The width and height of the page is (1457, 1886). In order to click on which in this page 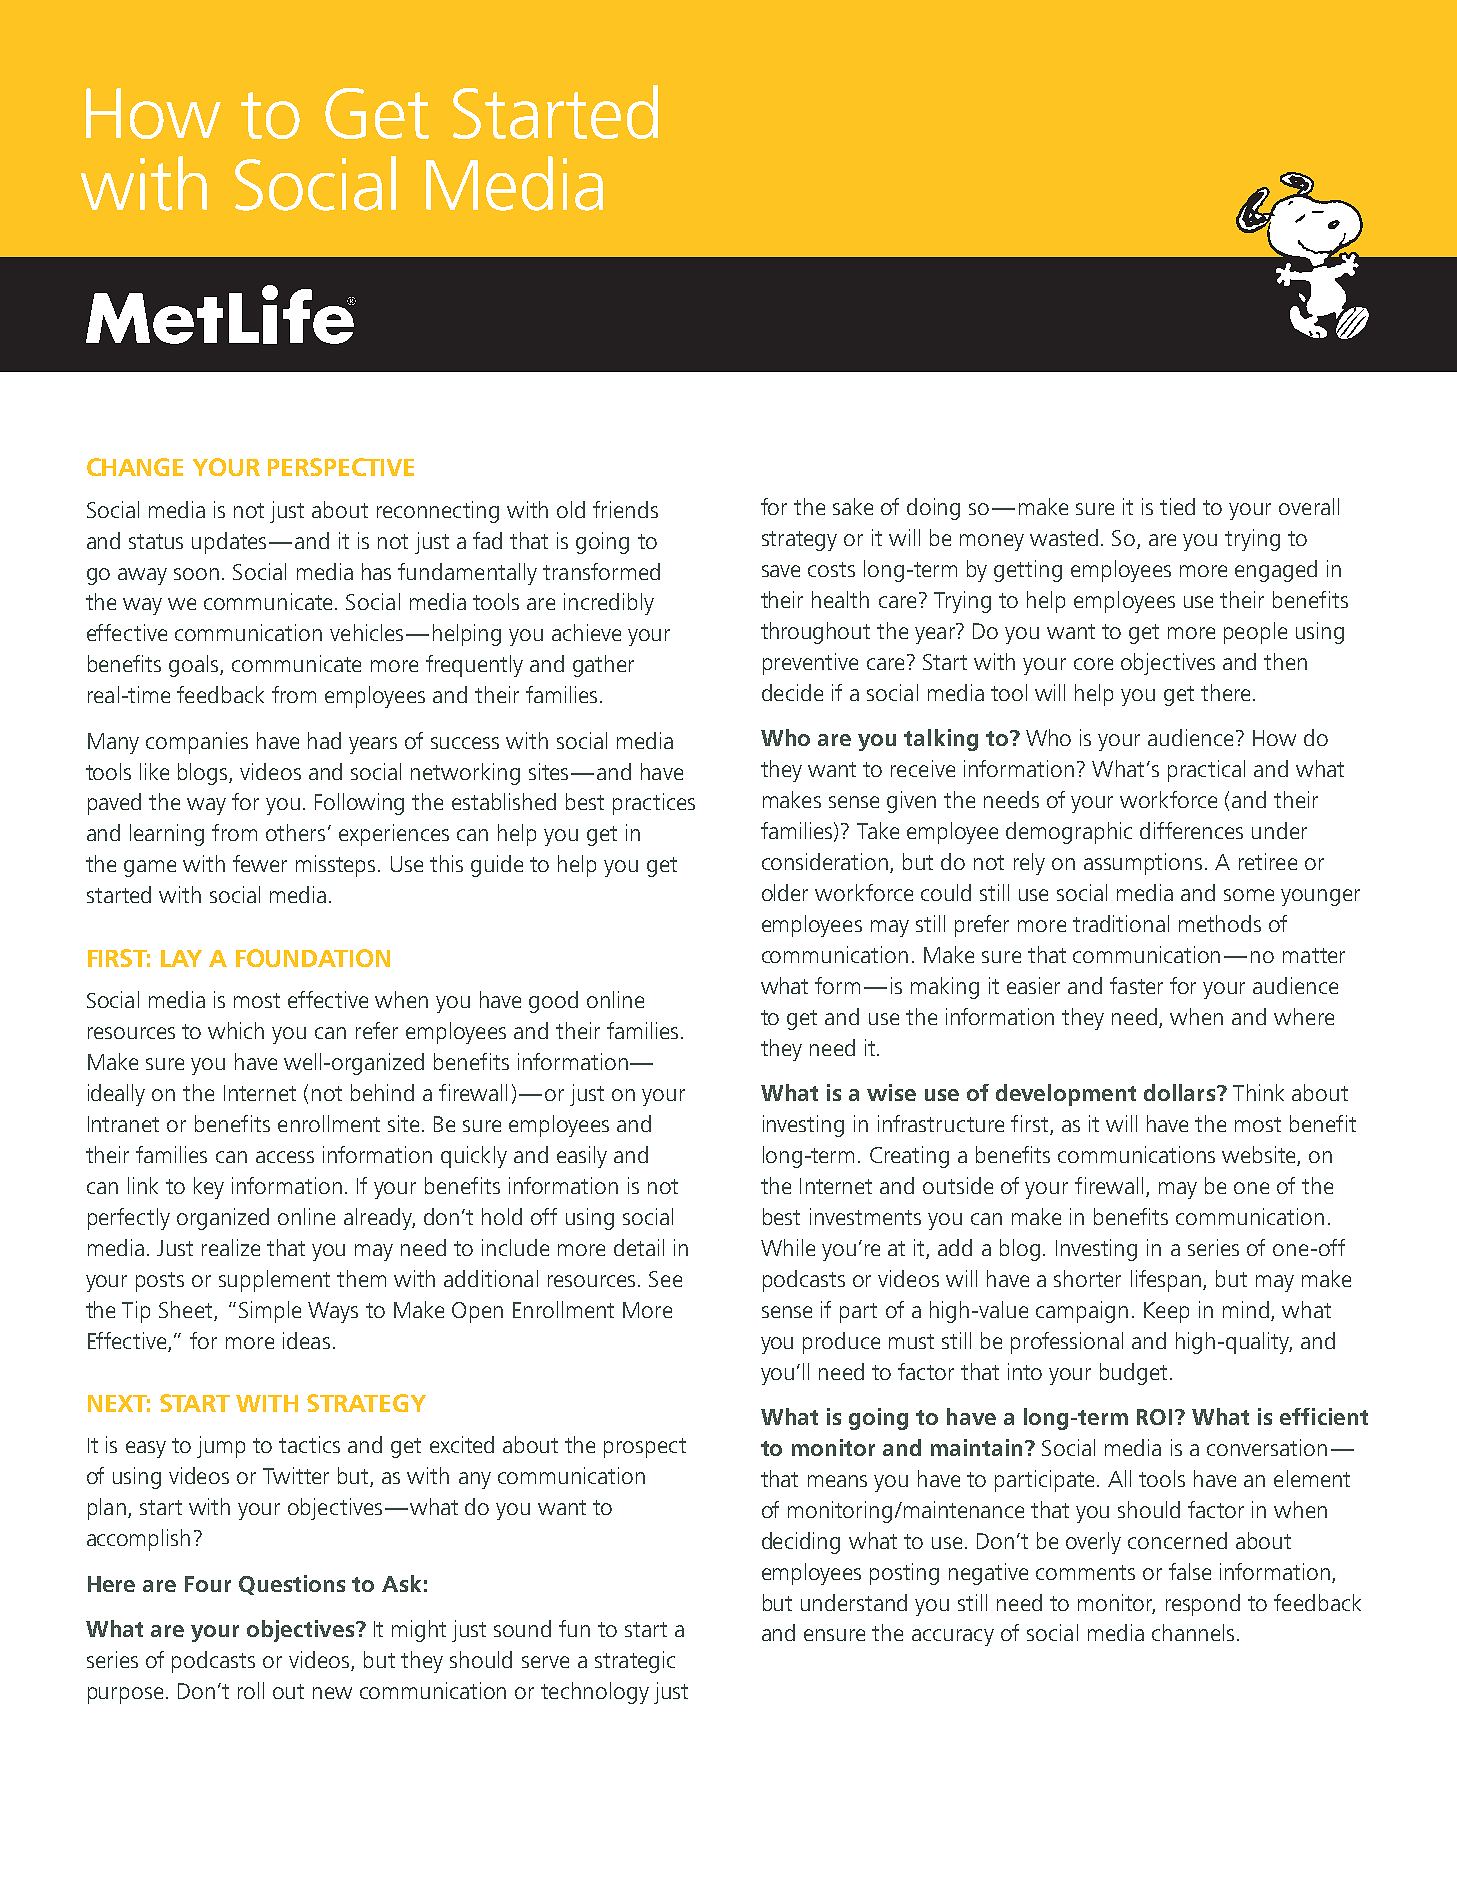, I will do `click(236, 1030)`.
